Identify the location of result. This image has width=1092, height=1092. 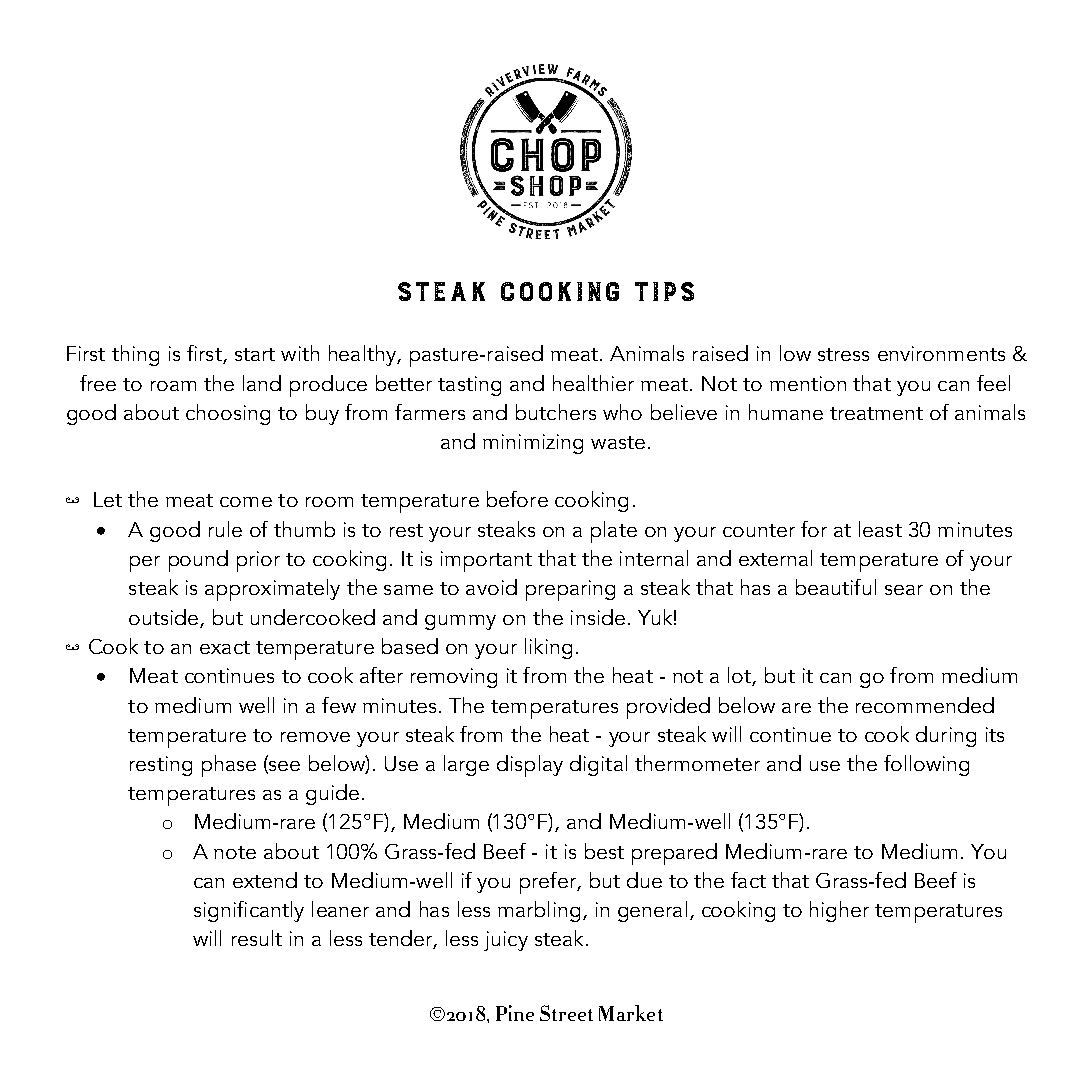
(257, 938).
